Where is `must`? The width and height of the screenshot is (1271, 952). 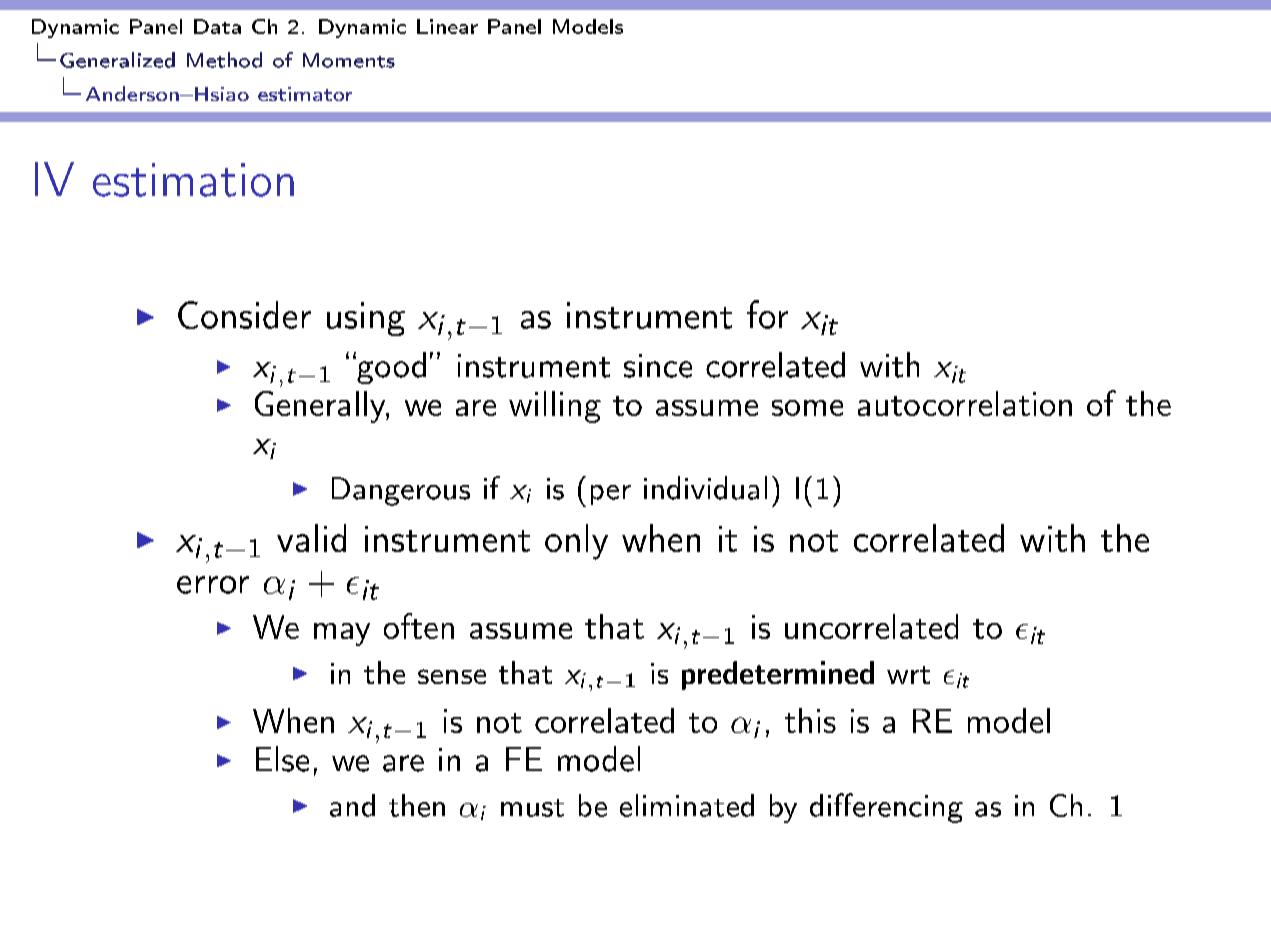 must is located at coordinates (532, 808).
